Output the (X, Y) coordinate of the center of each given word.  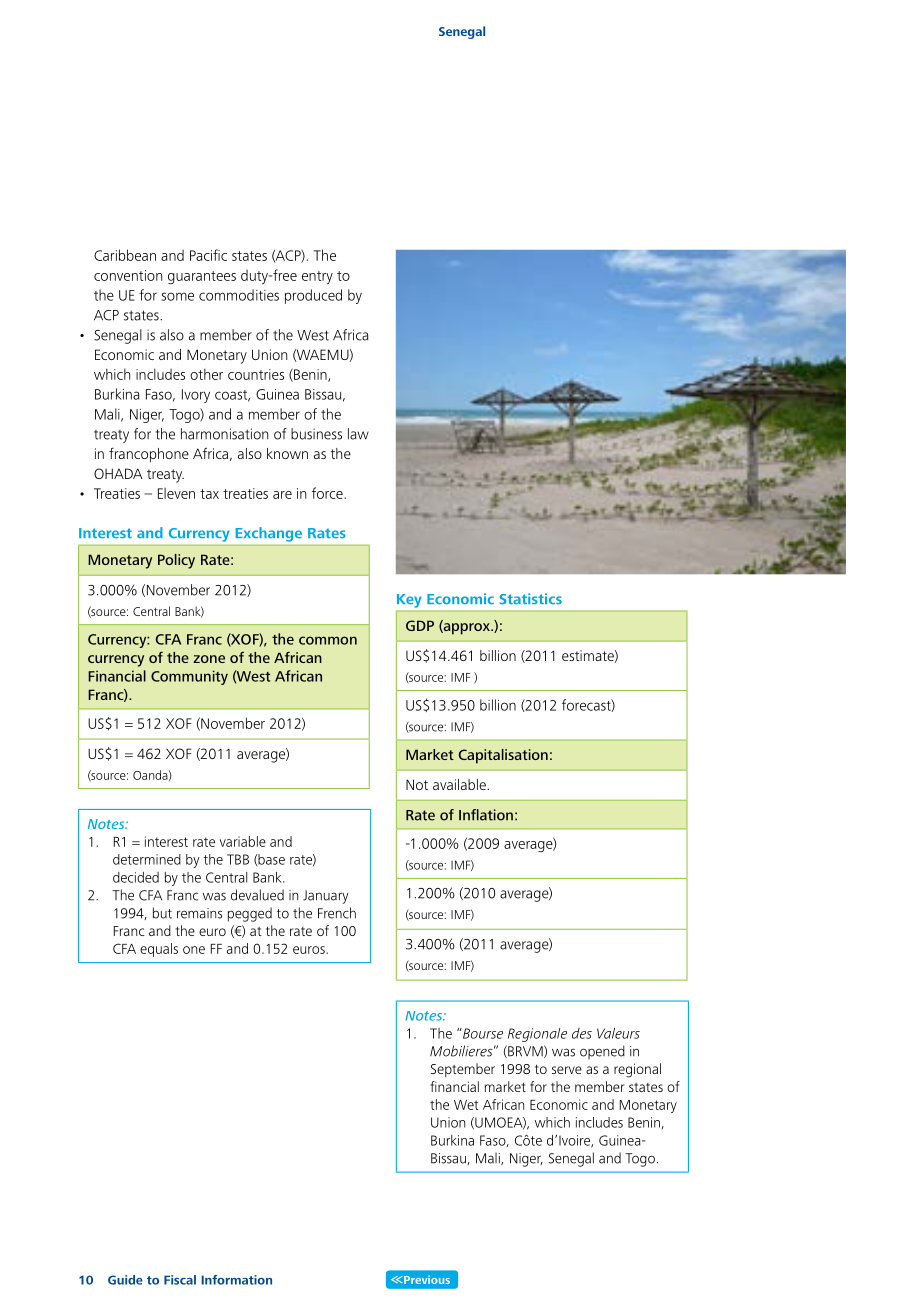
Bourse (482, 1033)
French (337, 913)
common (328, 640)
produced (313, 296)
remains (199, 913)
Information (236, 1280)
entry (317, 278)
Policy (176, 561)
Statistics (531, 599)
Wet (466, 1105)
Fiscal (180, 1280)
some (178, 296)
